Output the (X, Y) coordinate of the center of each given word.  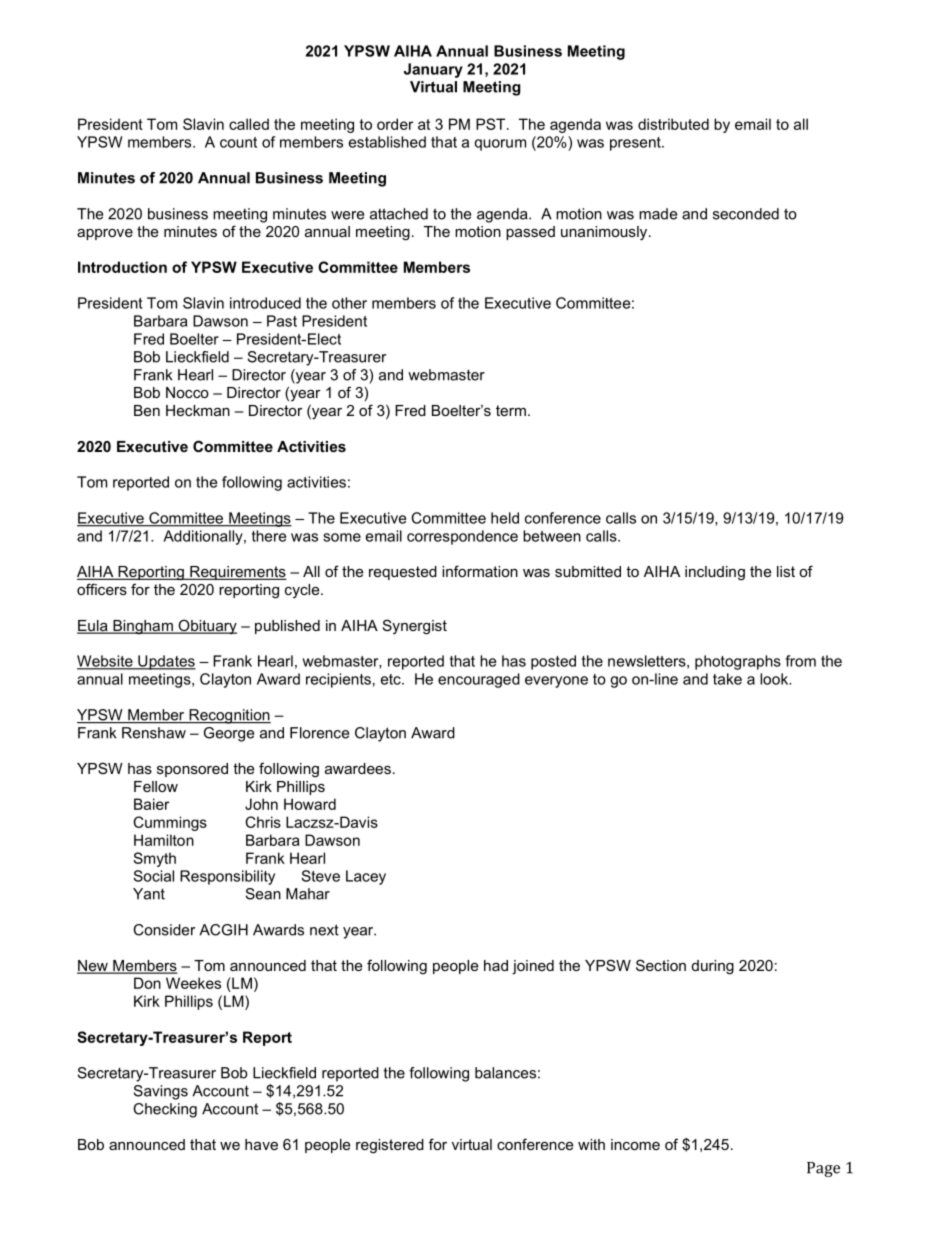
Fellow (156, 786)
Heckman (198, 410)
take (727, 679)
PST (492, 124)
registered (390, 1146)
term (511, 410)
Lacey (366, 877)
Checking (165, 1110)
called (249, 124)
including (715, 573)
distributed (673, 124)
